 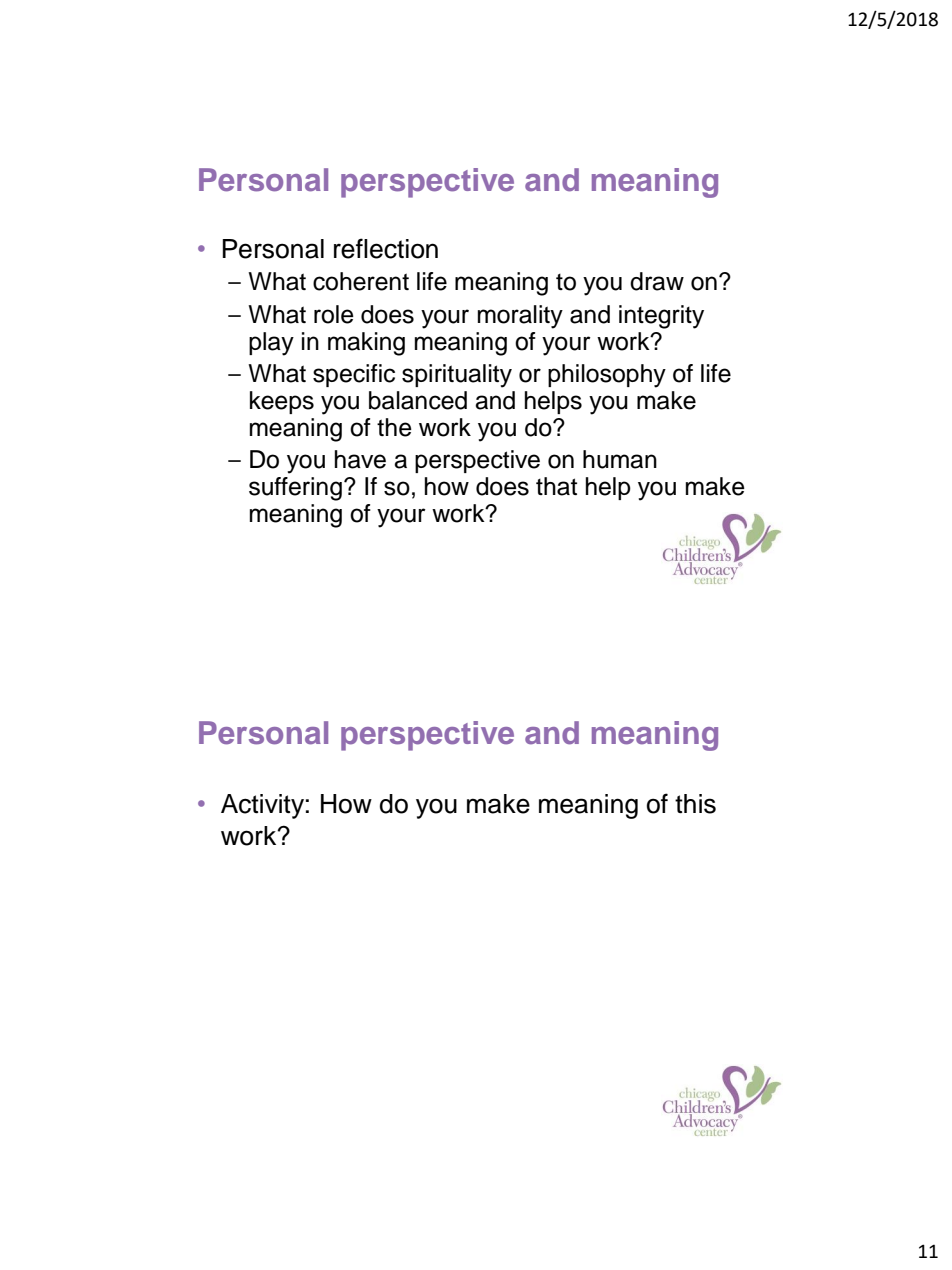 I want to click on keeps, so click(x=282, y=402).
